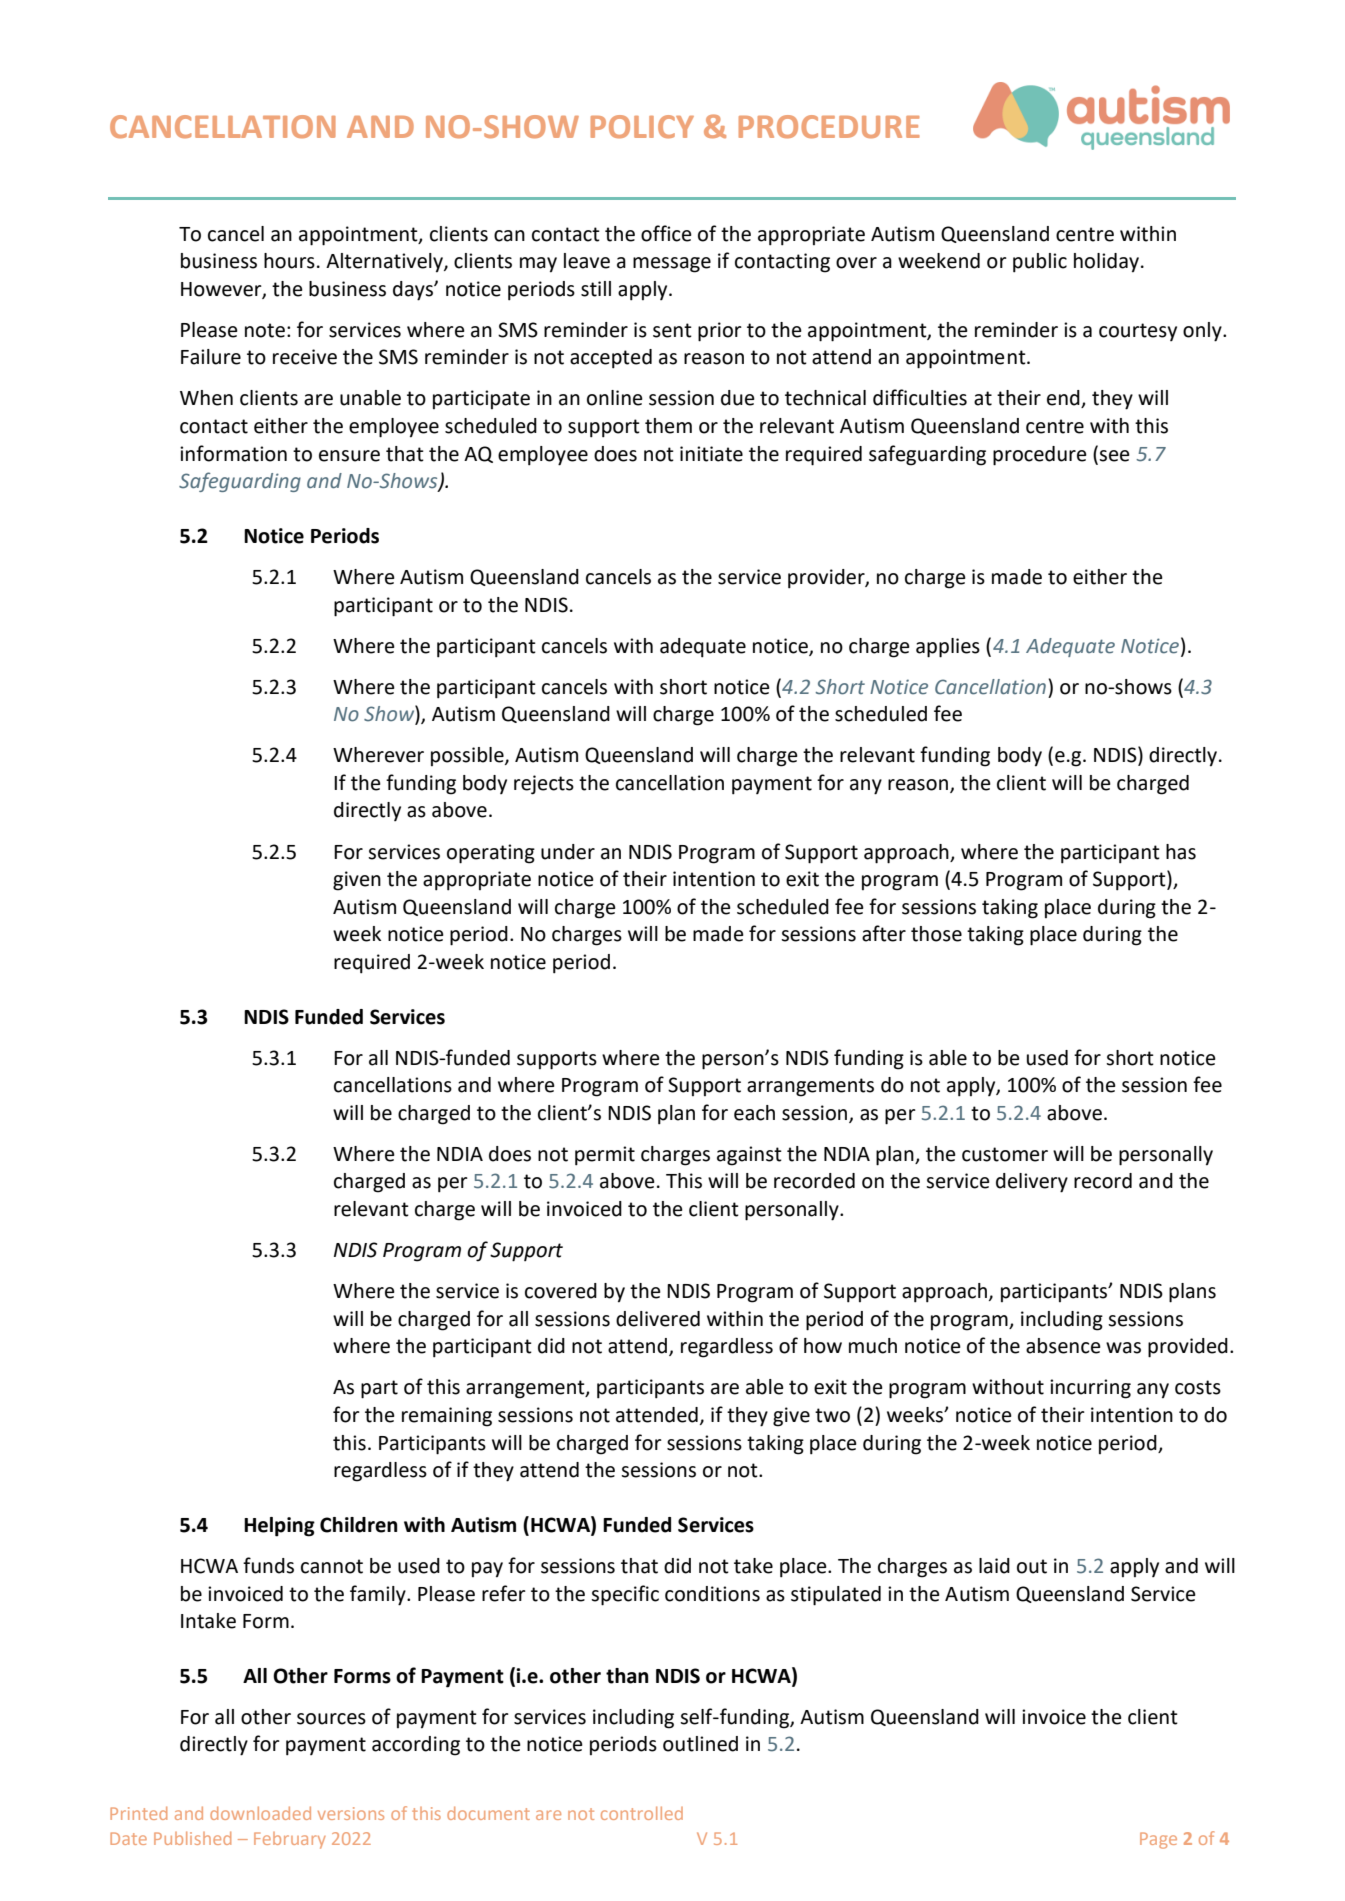 This screenshot has width=1345, height=1901. I want to click on controlled, so click(642, 1813).
